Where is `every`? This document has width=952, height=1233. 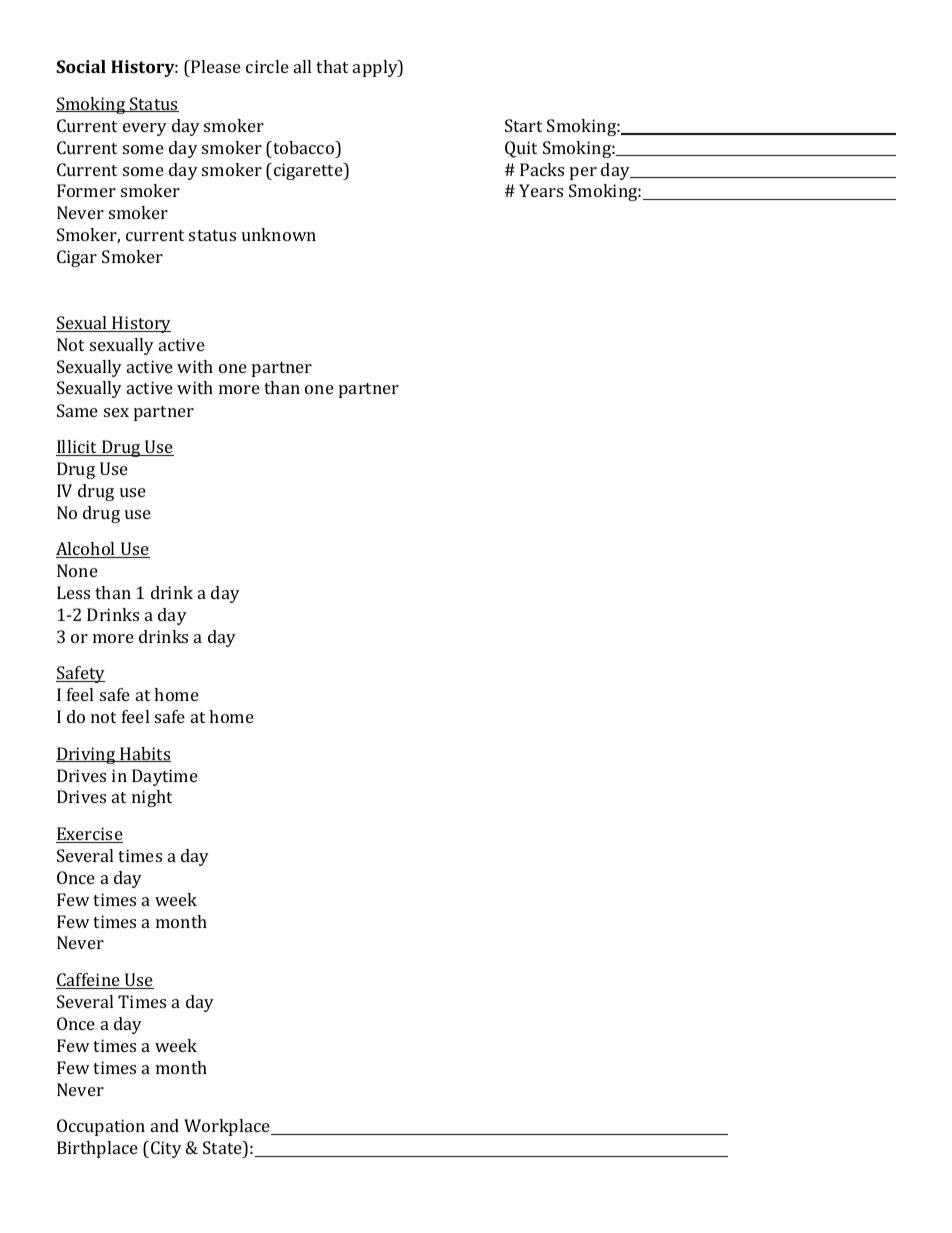 every is located at coordinates (145, 129).
